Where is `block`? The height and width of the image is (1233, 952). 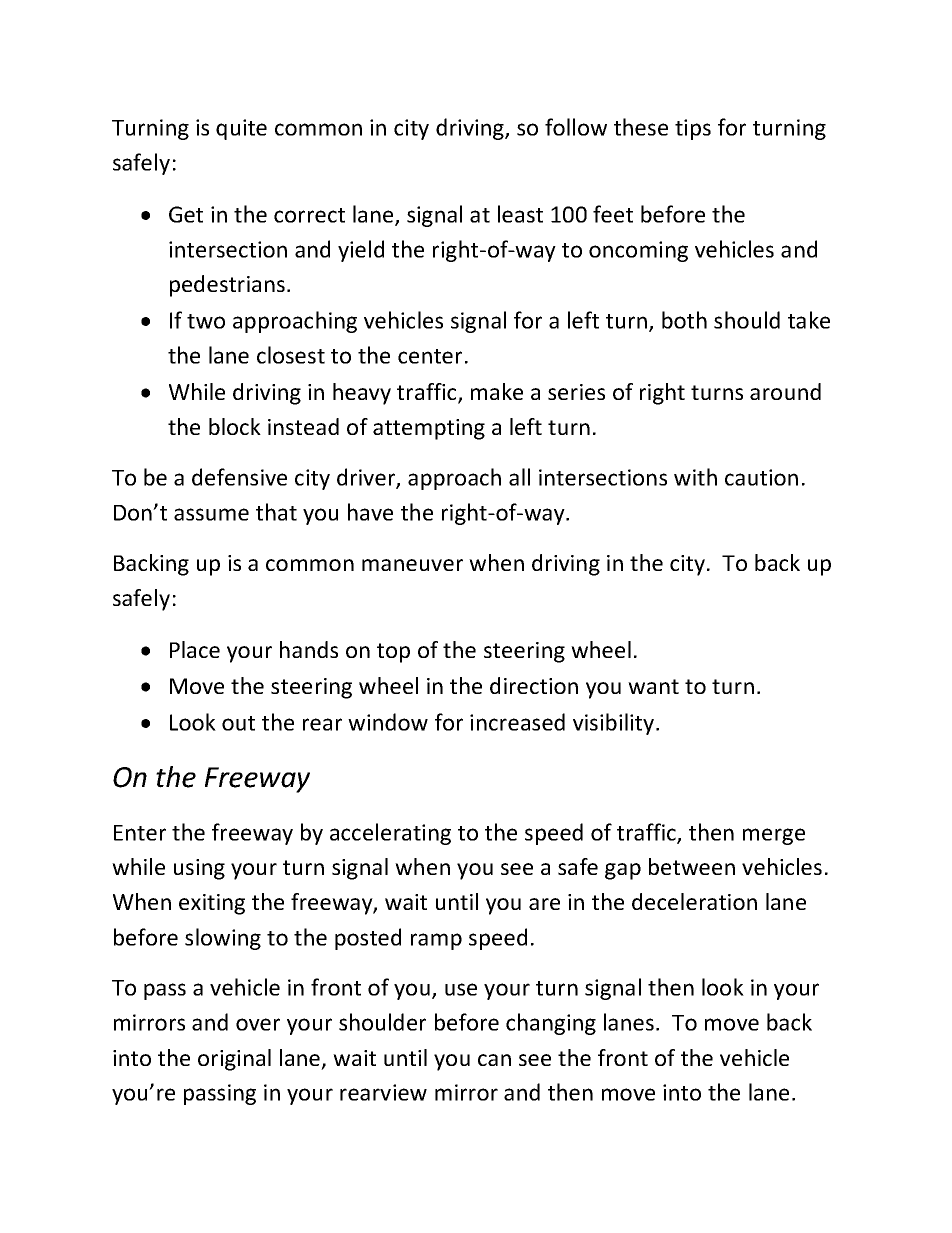
block is located at coordinates (235, 426).
